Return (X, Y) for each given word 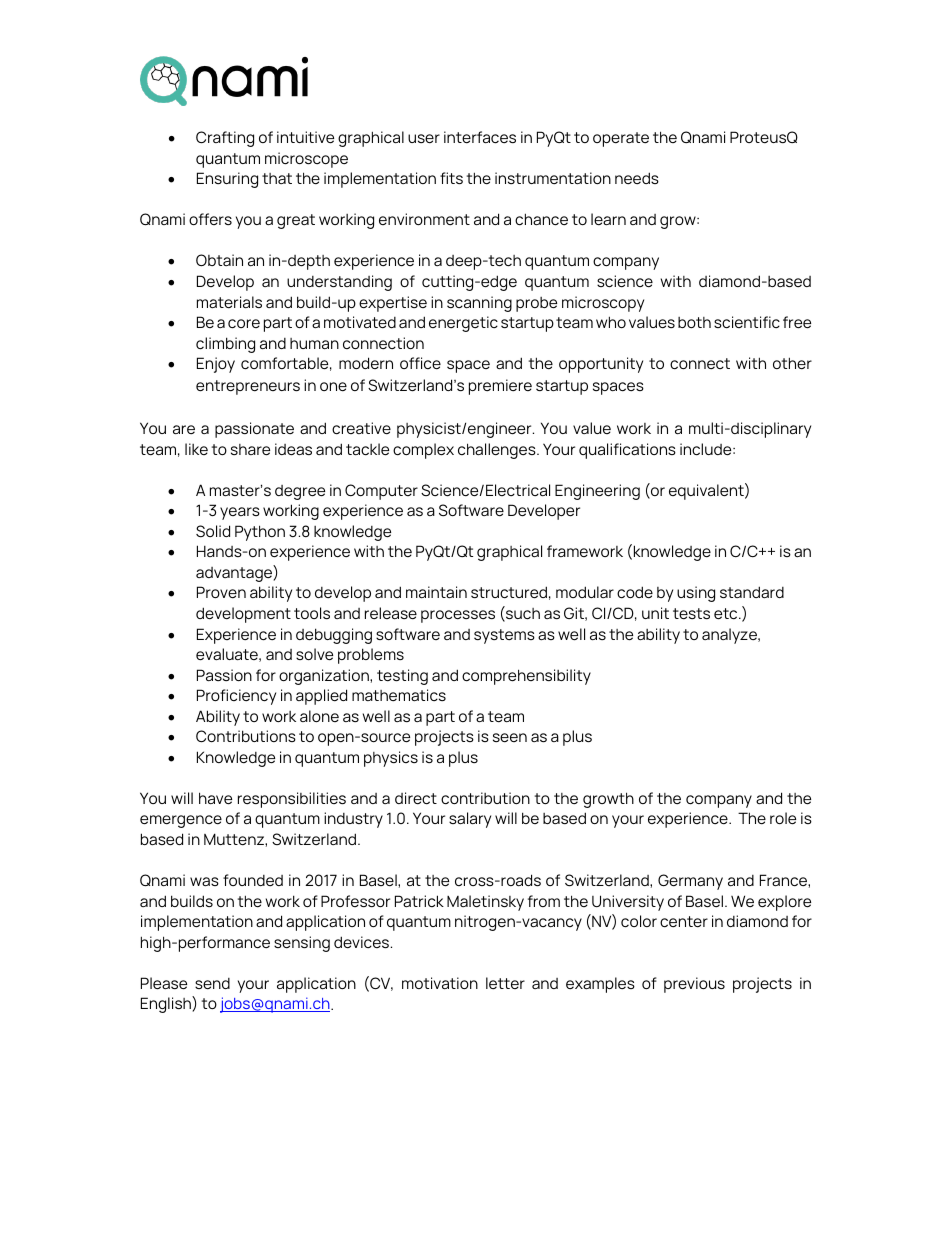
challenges (498, 451)
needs (637, 178)
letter (505, 983)
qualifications (627, 451)
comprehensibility (526, 677)
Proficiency (236, 697)
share (250, 450)
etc (727, 614)
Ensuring (227, 180)
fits (451, 178)
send (212, 983)
